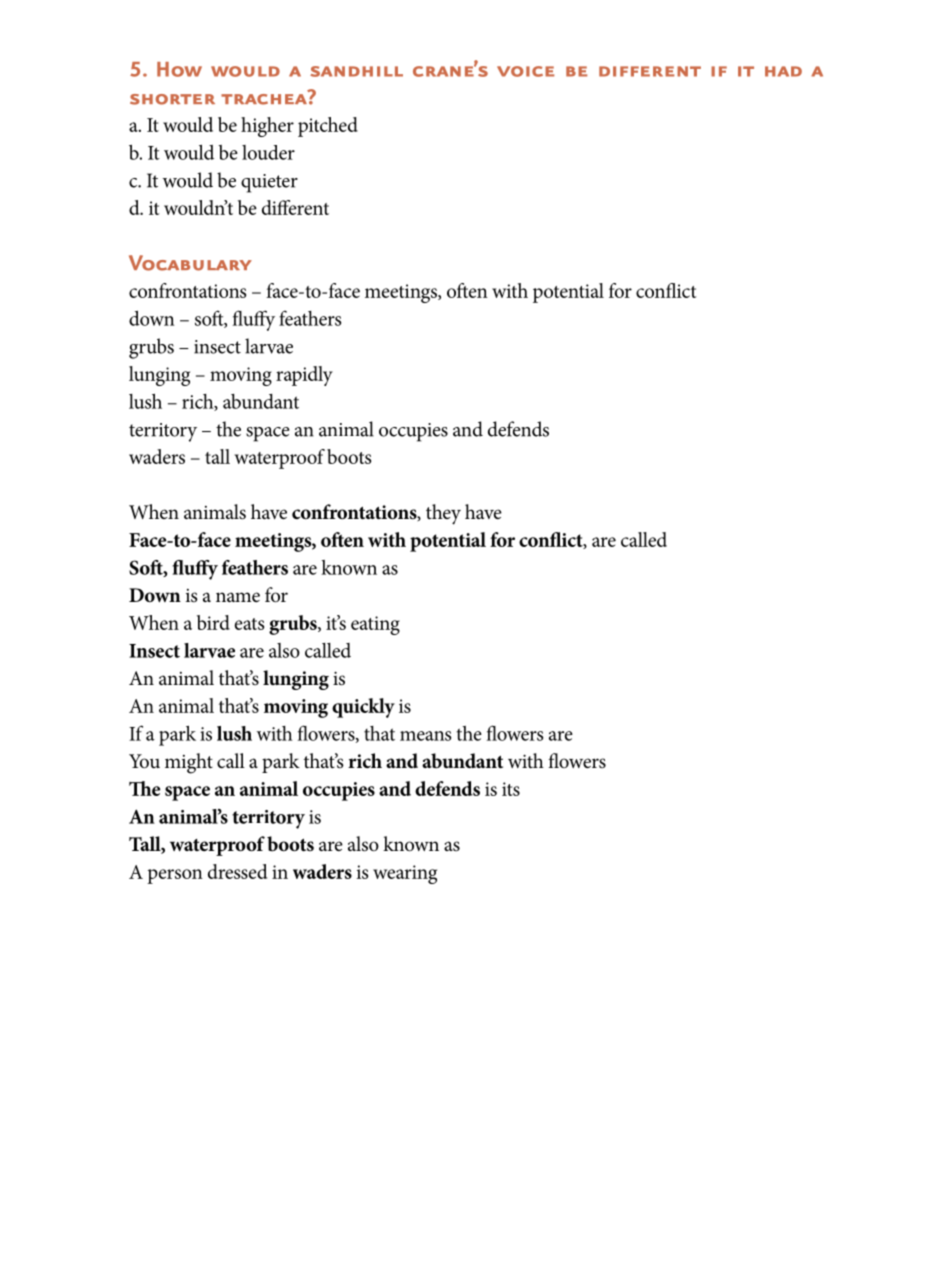 This document has height=1270, width=952. What do you see at coordinates (238, 597) in the document?
I see `name` at bounding box center [238, 597].
